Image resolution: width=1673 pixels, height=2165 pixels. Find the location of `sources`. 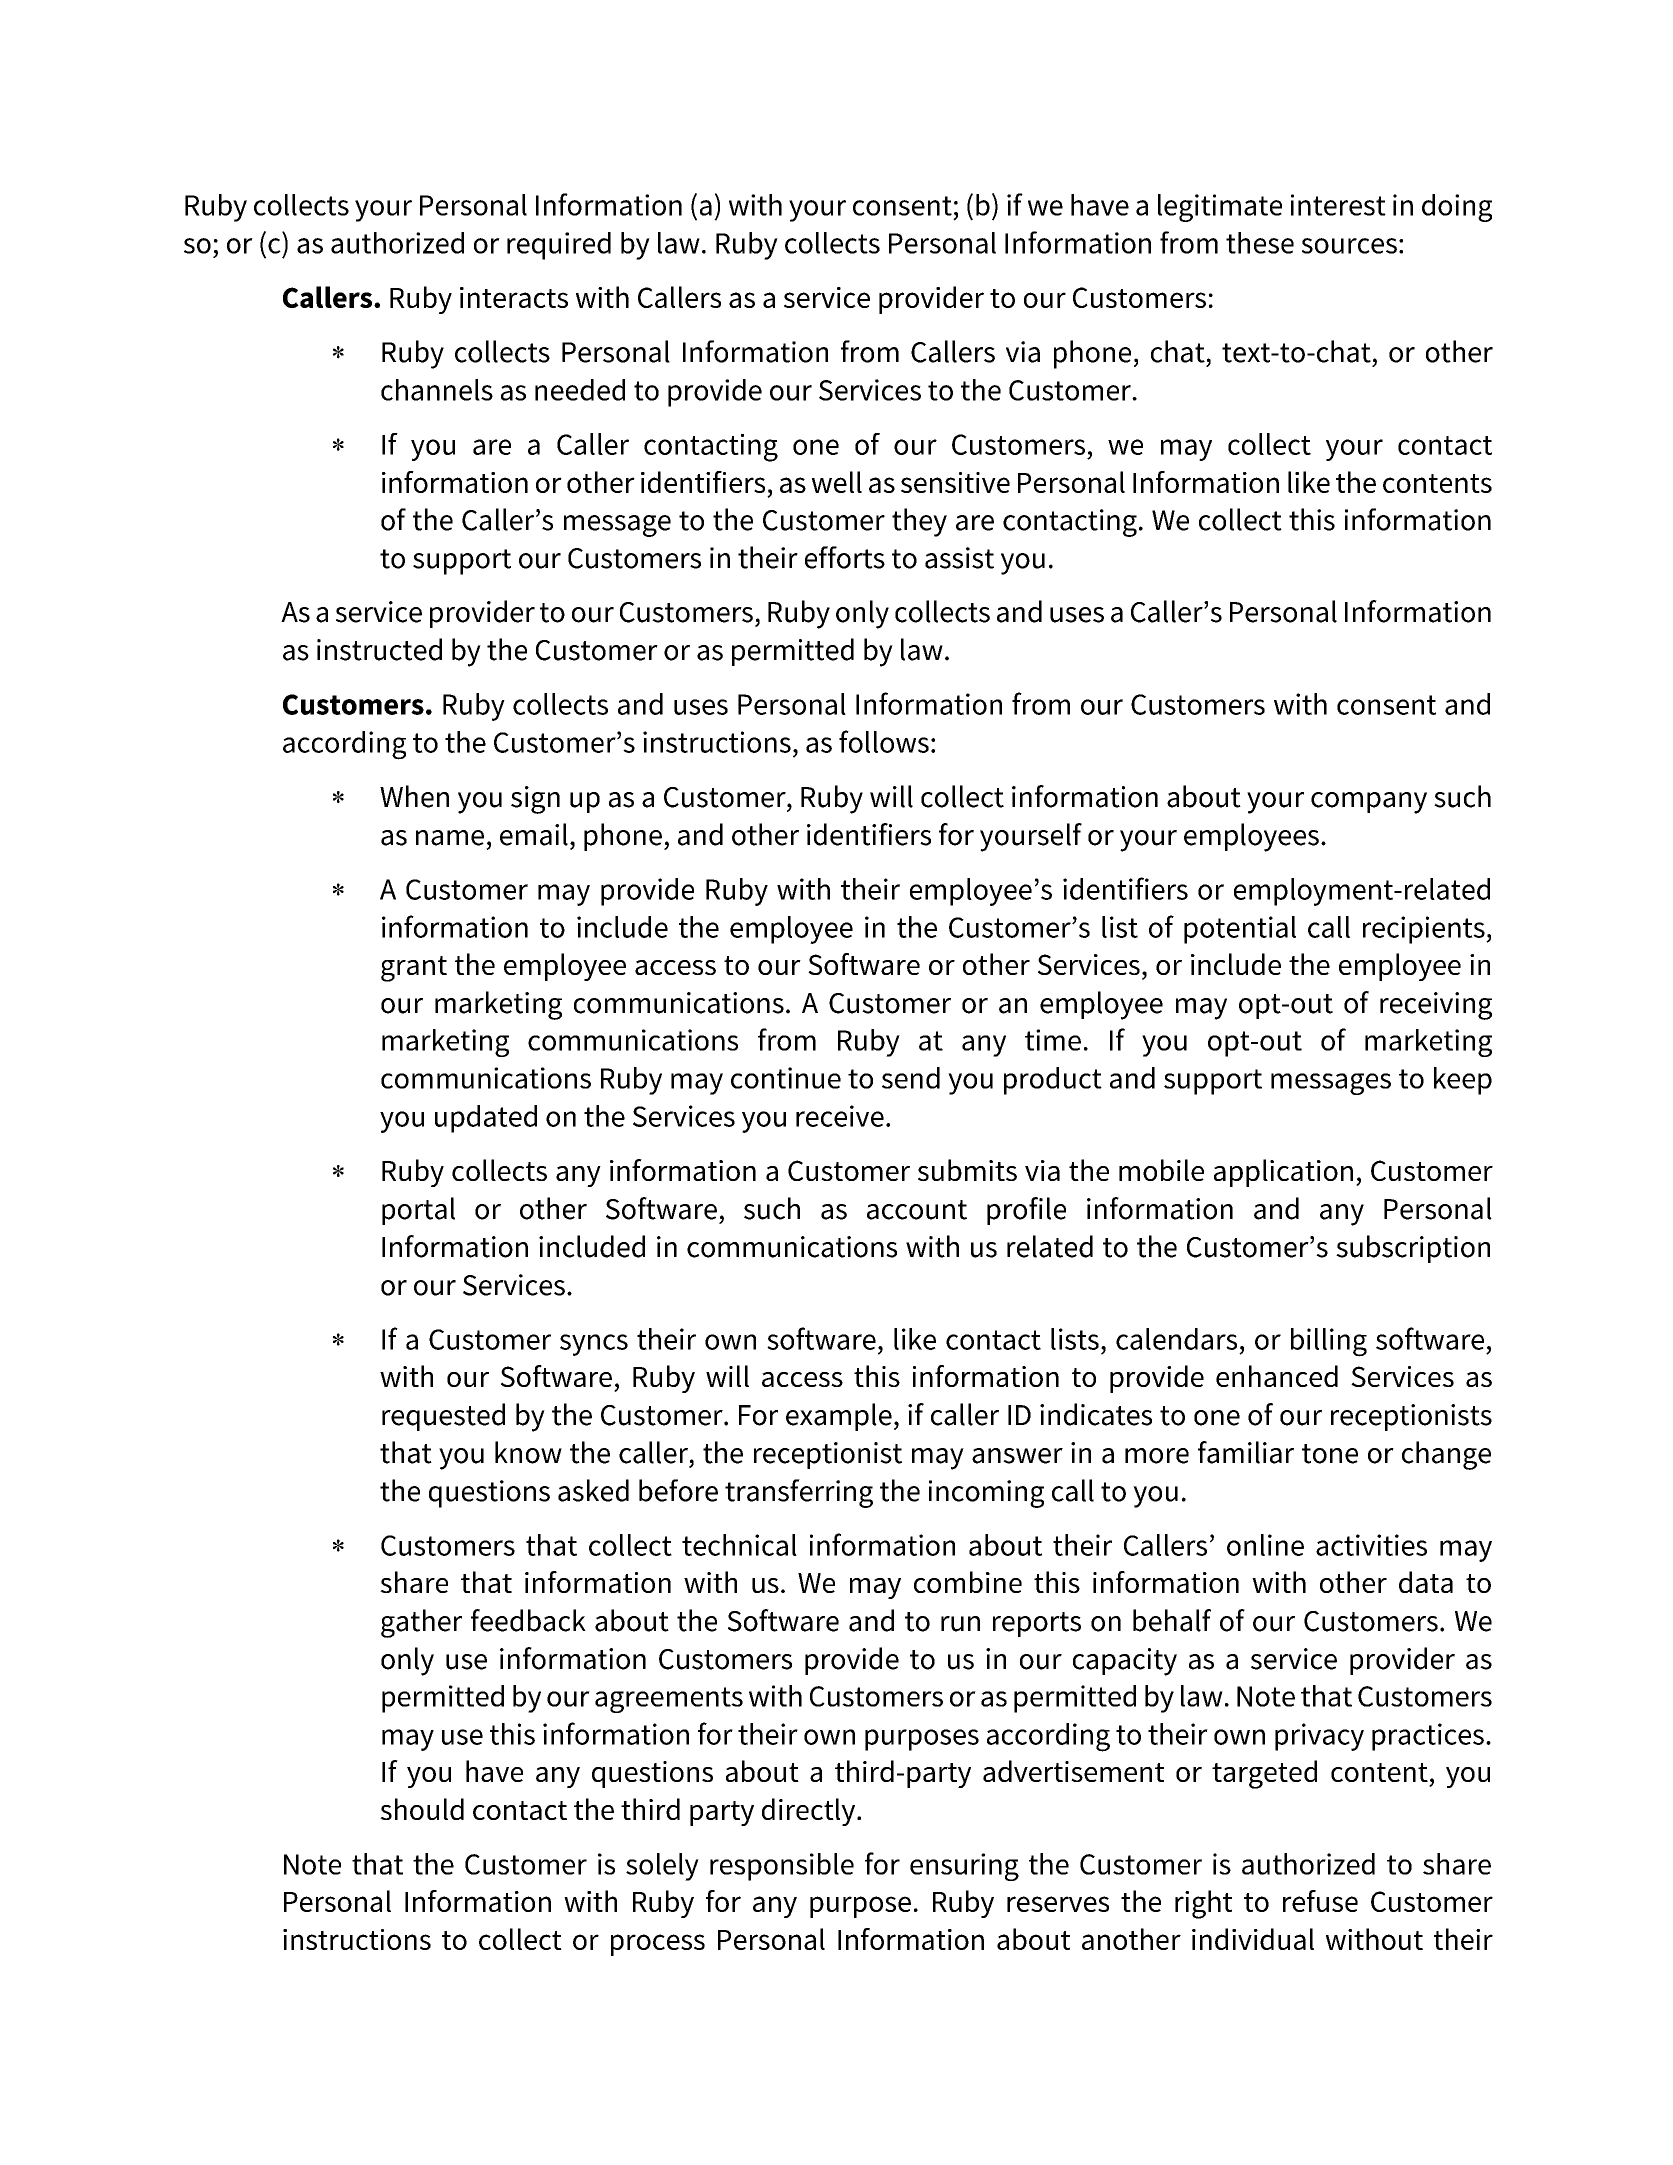

sources is located at coordinates (1349, 246).
